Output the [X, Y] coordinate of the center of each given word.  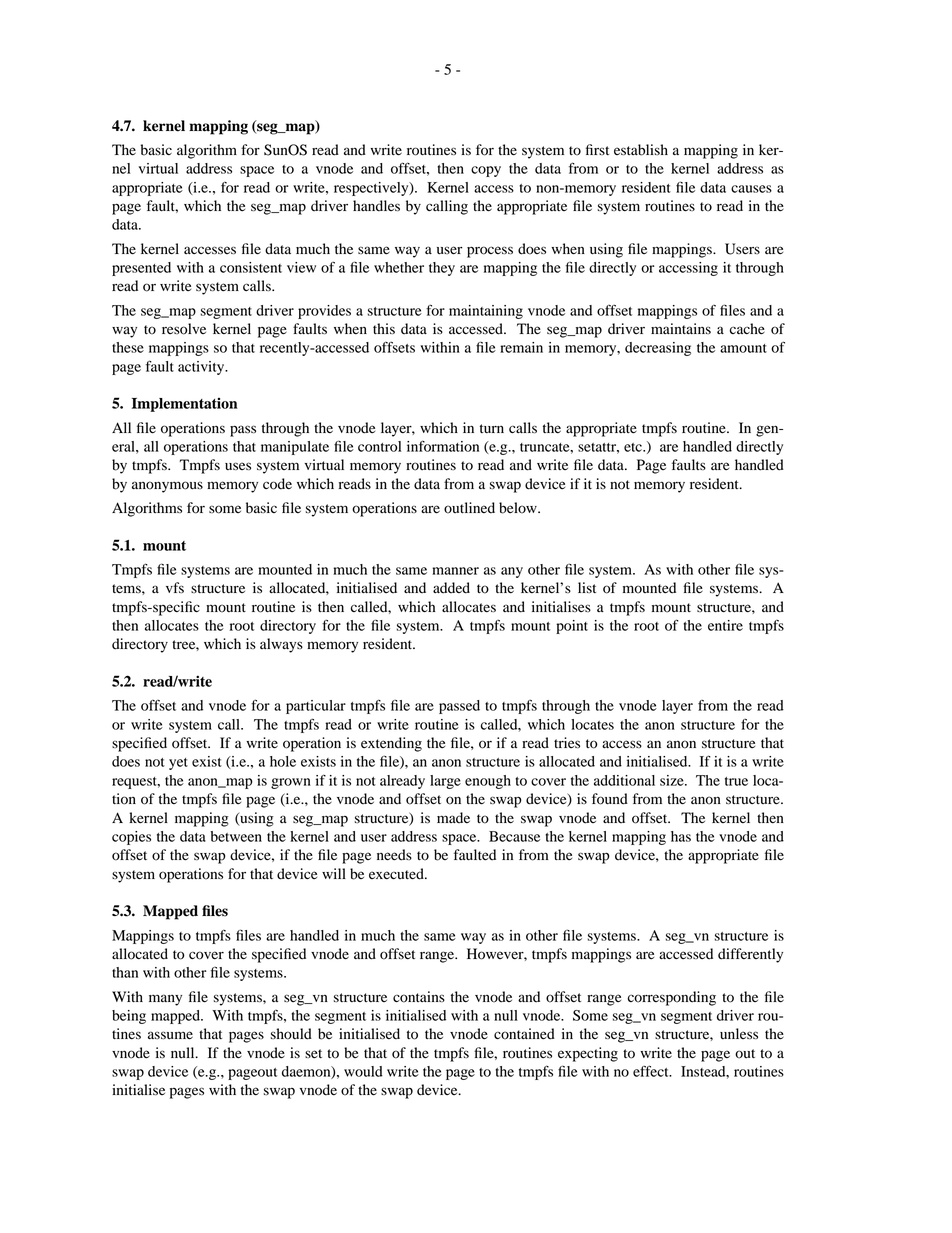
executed [397, 874]
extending [391, 744]
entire [725, 625]
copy [486, 171]
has [681, 836]
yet [178, 764]
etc [634, 447]
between [236, 836]
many [165, 1000]
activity [202, 368]
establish [641, 150]
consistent [251, 267]
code [277, 484]
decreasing [658, 349]
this [384, 329]
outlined [469, 508]
